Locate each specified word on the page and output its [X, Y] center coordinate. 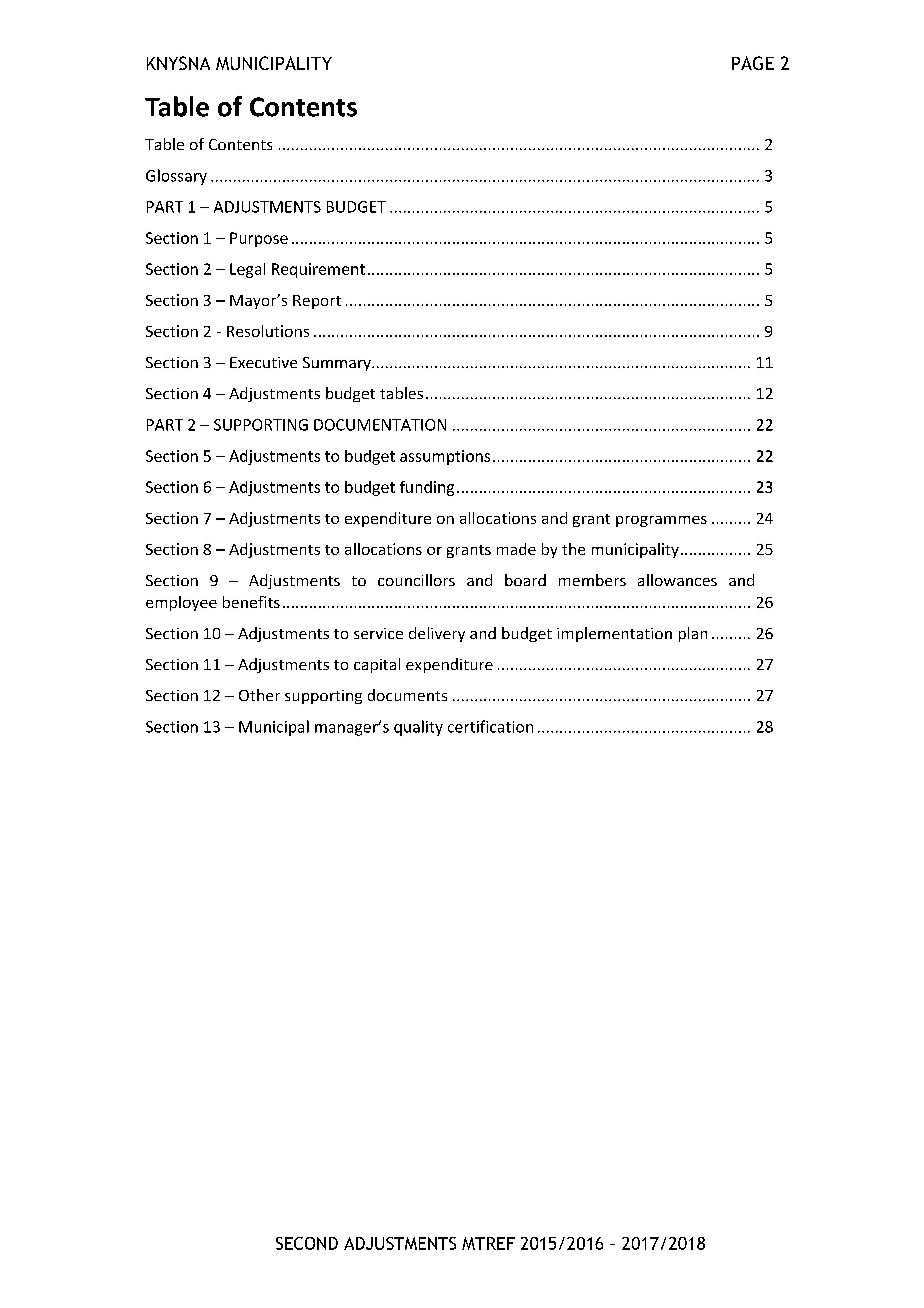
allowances [677, 580]
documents [407, 695]
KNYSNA [178, 63]
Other [259, 695]
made [516, 549]
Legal [247, 270]
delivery [437, 634]
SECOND [307, 1243]
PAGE [753, 63]
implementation [614, 634]
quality [418, 728]
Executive [263, 362]
